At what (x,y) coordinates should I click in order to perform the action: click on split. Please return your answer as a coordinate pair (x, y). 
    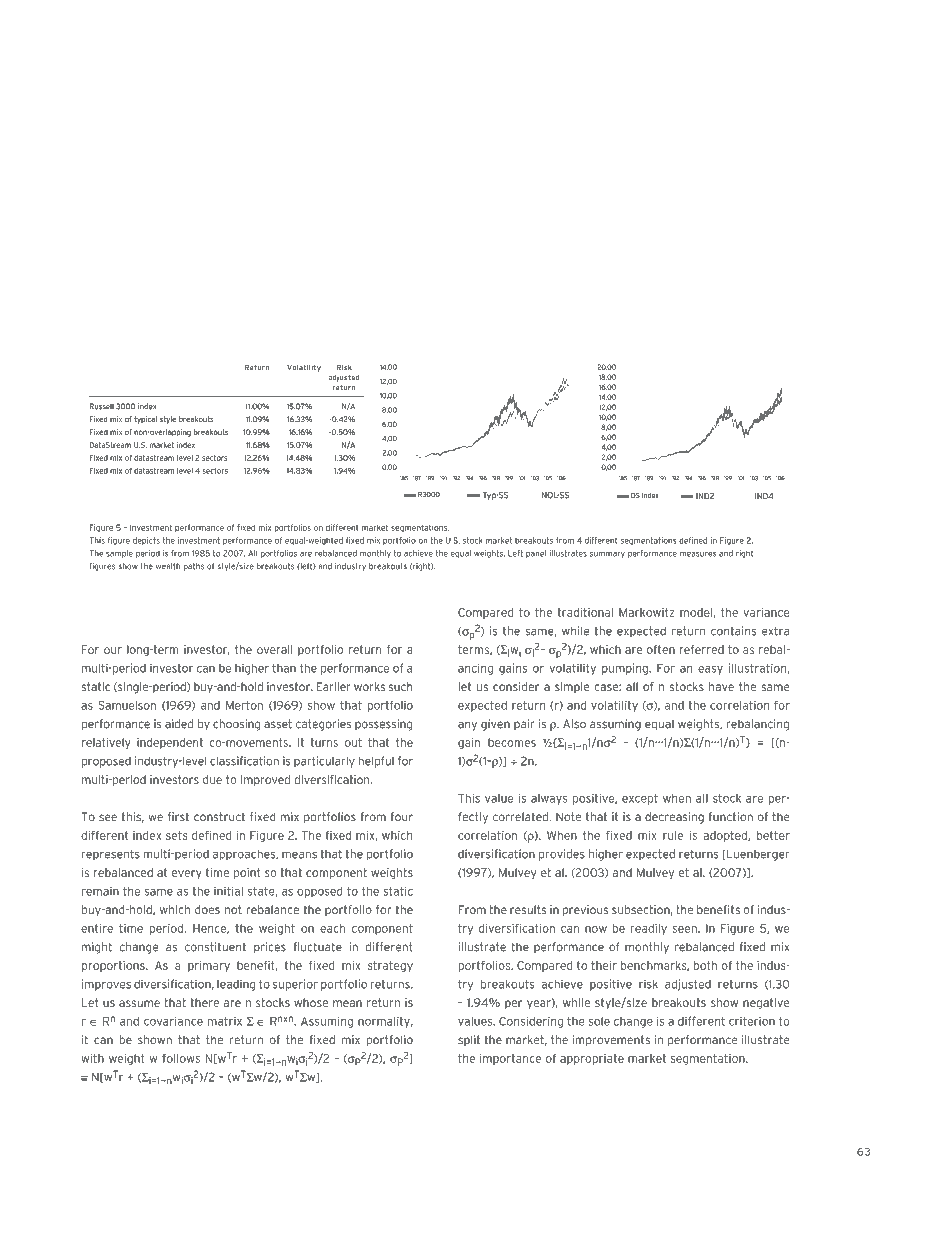
    Looking at the image, I should click on (469, 1040).
